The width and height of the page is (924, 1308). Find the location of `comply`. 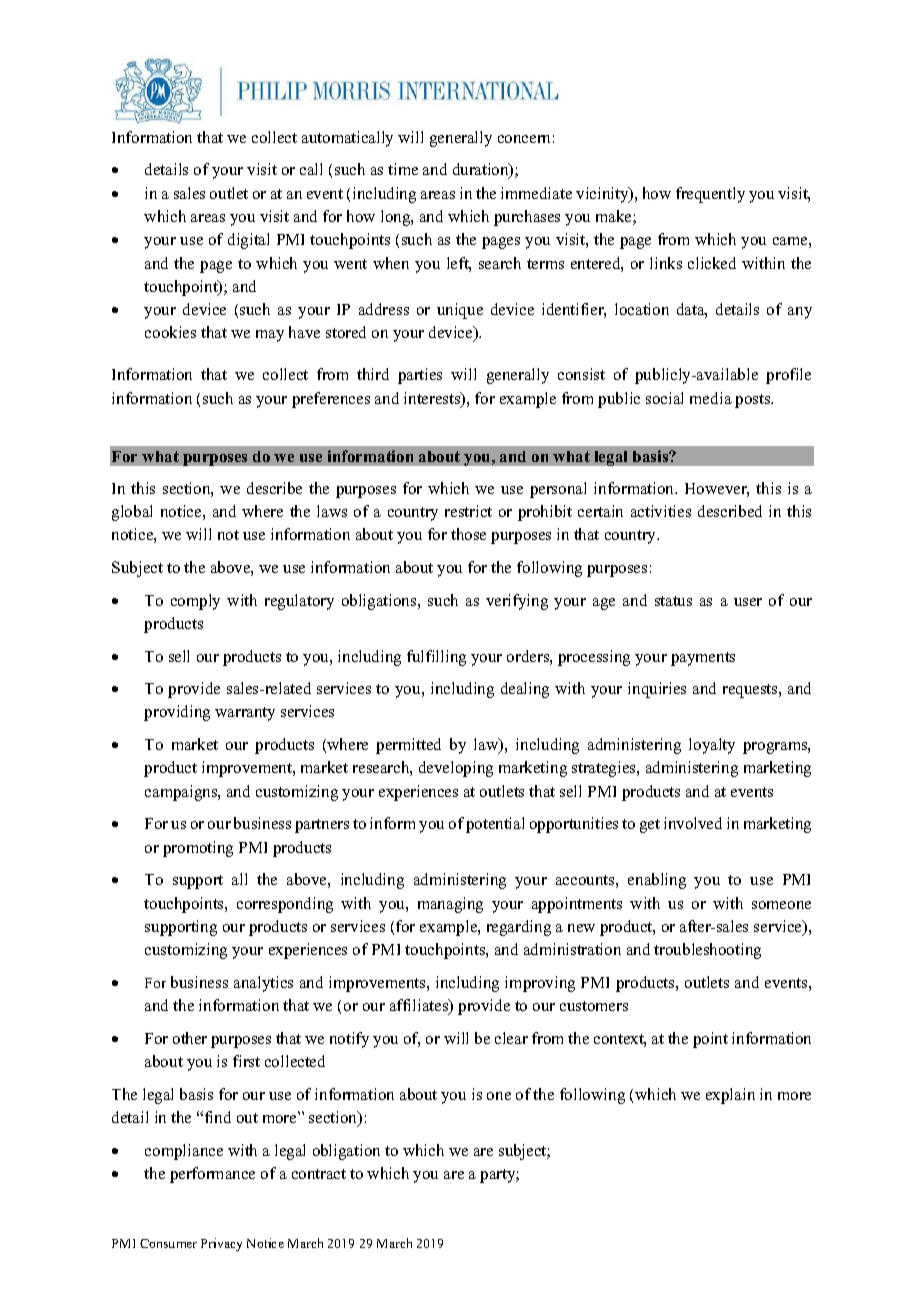

comply is located at coordinates (195, 602).
